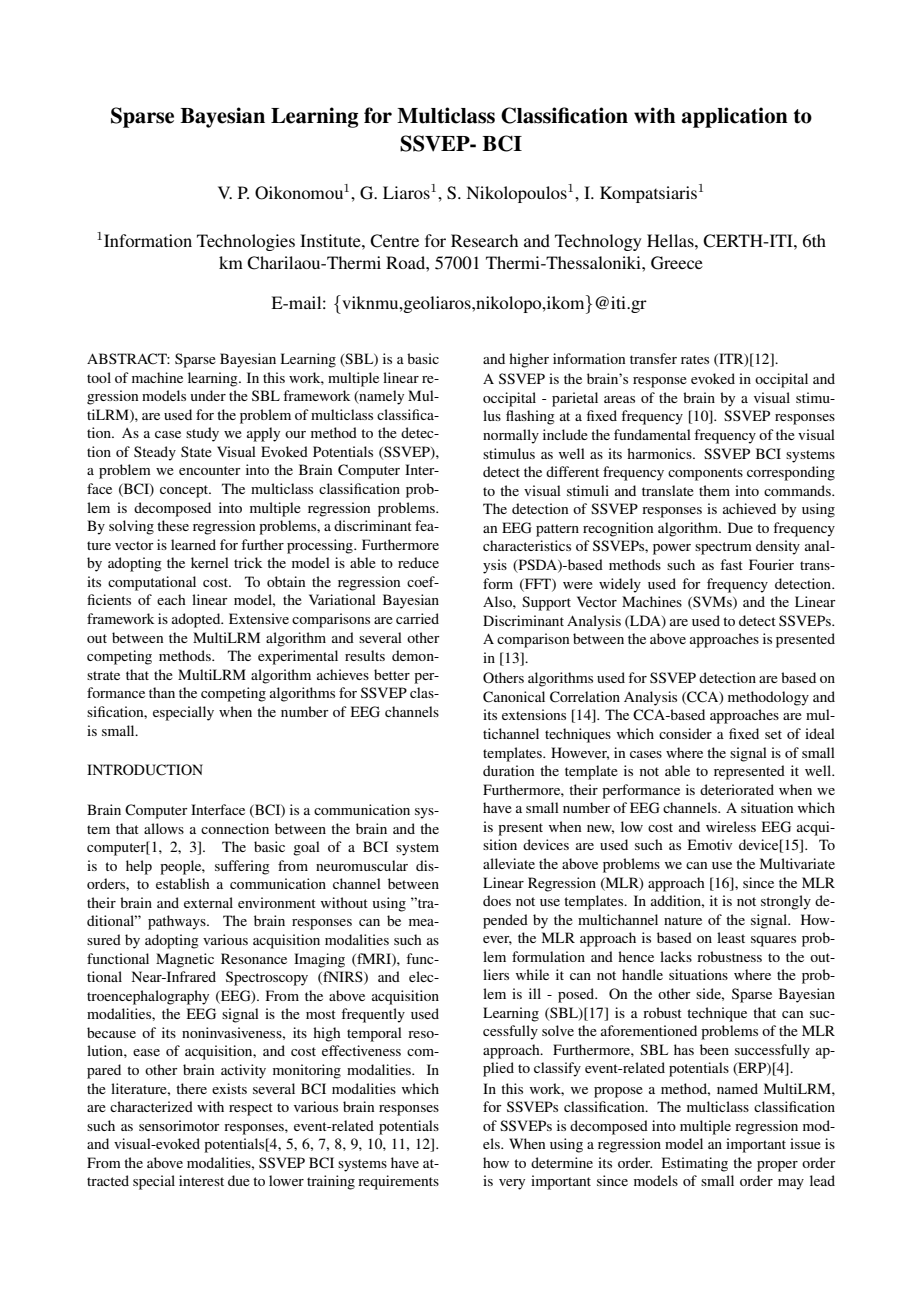 This screenshot has width=924, height=1308. What do you see at coordinates (512, 1184) in the screenshot?
I see `very` at bounding box center [512, 1184].
